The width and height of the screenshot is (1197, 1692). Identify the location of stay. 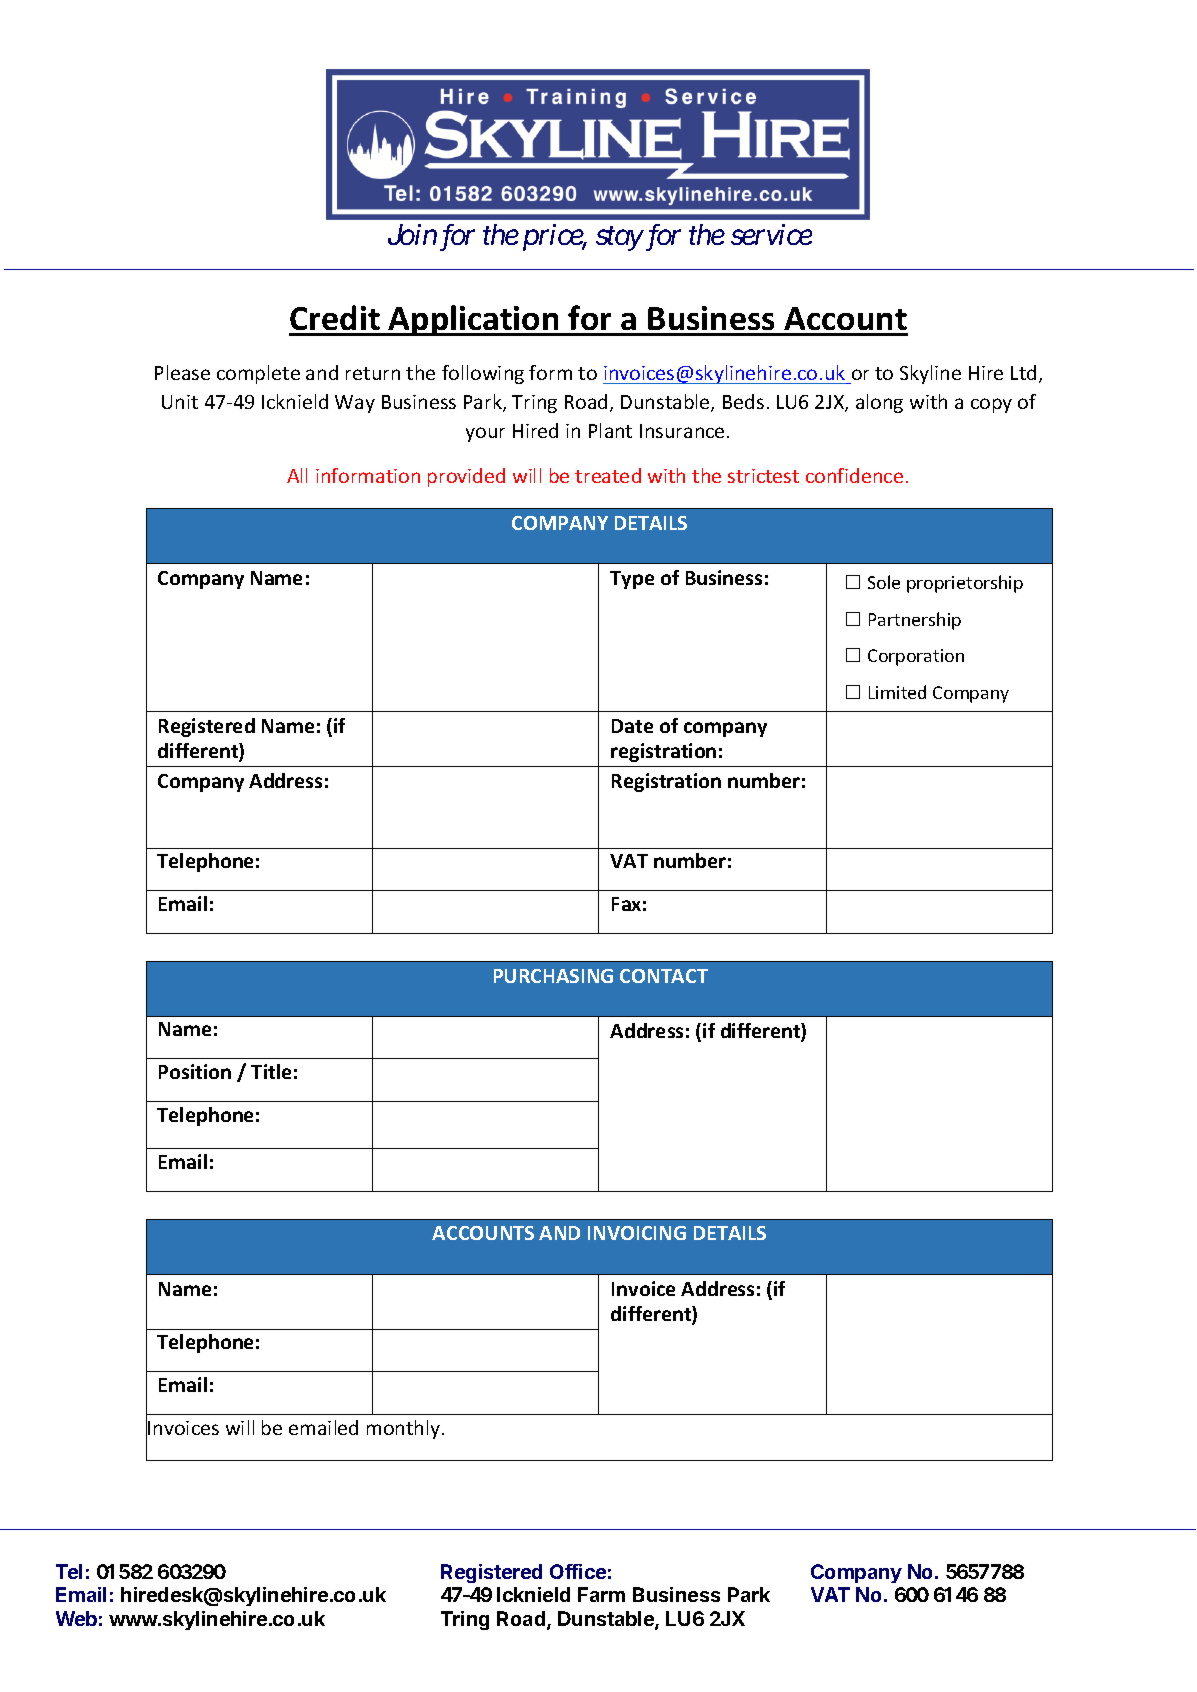
(619, 239).
